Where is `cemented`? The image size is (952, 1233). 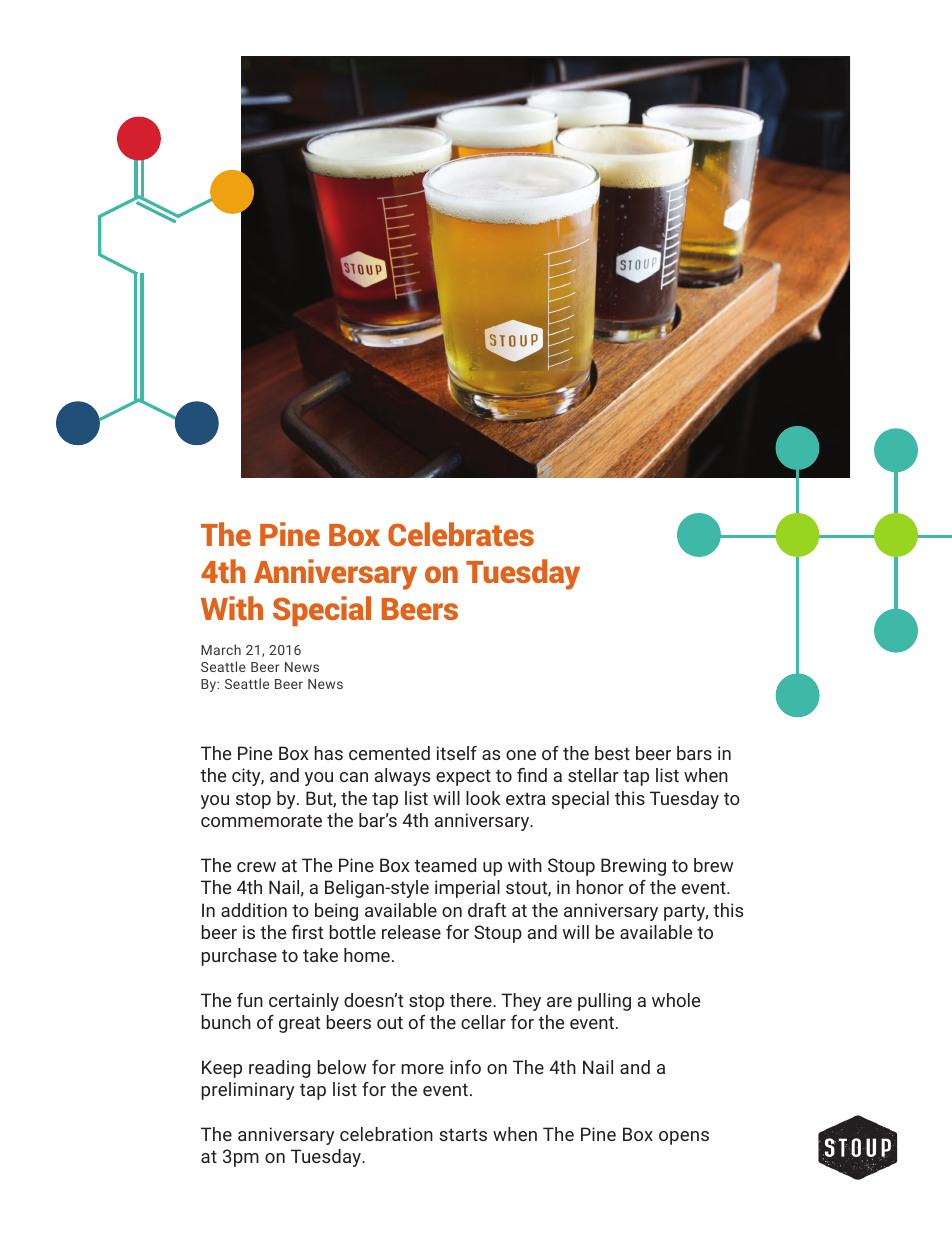
cemented is located at coordinates (389, 753).
